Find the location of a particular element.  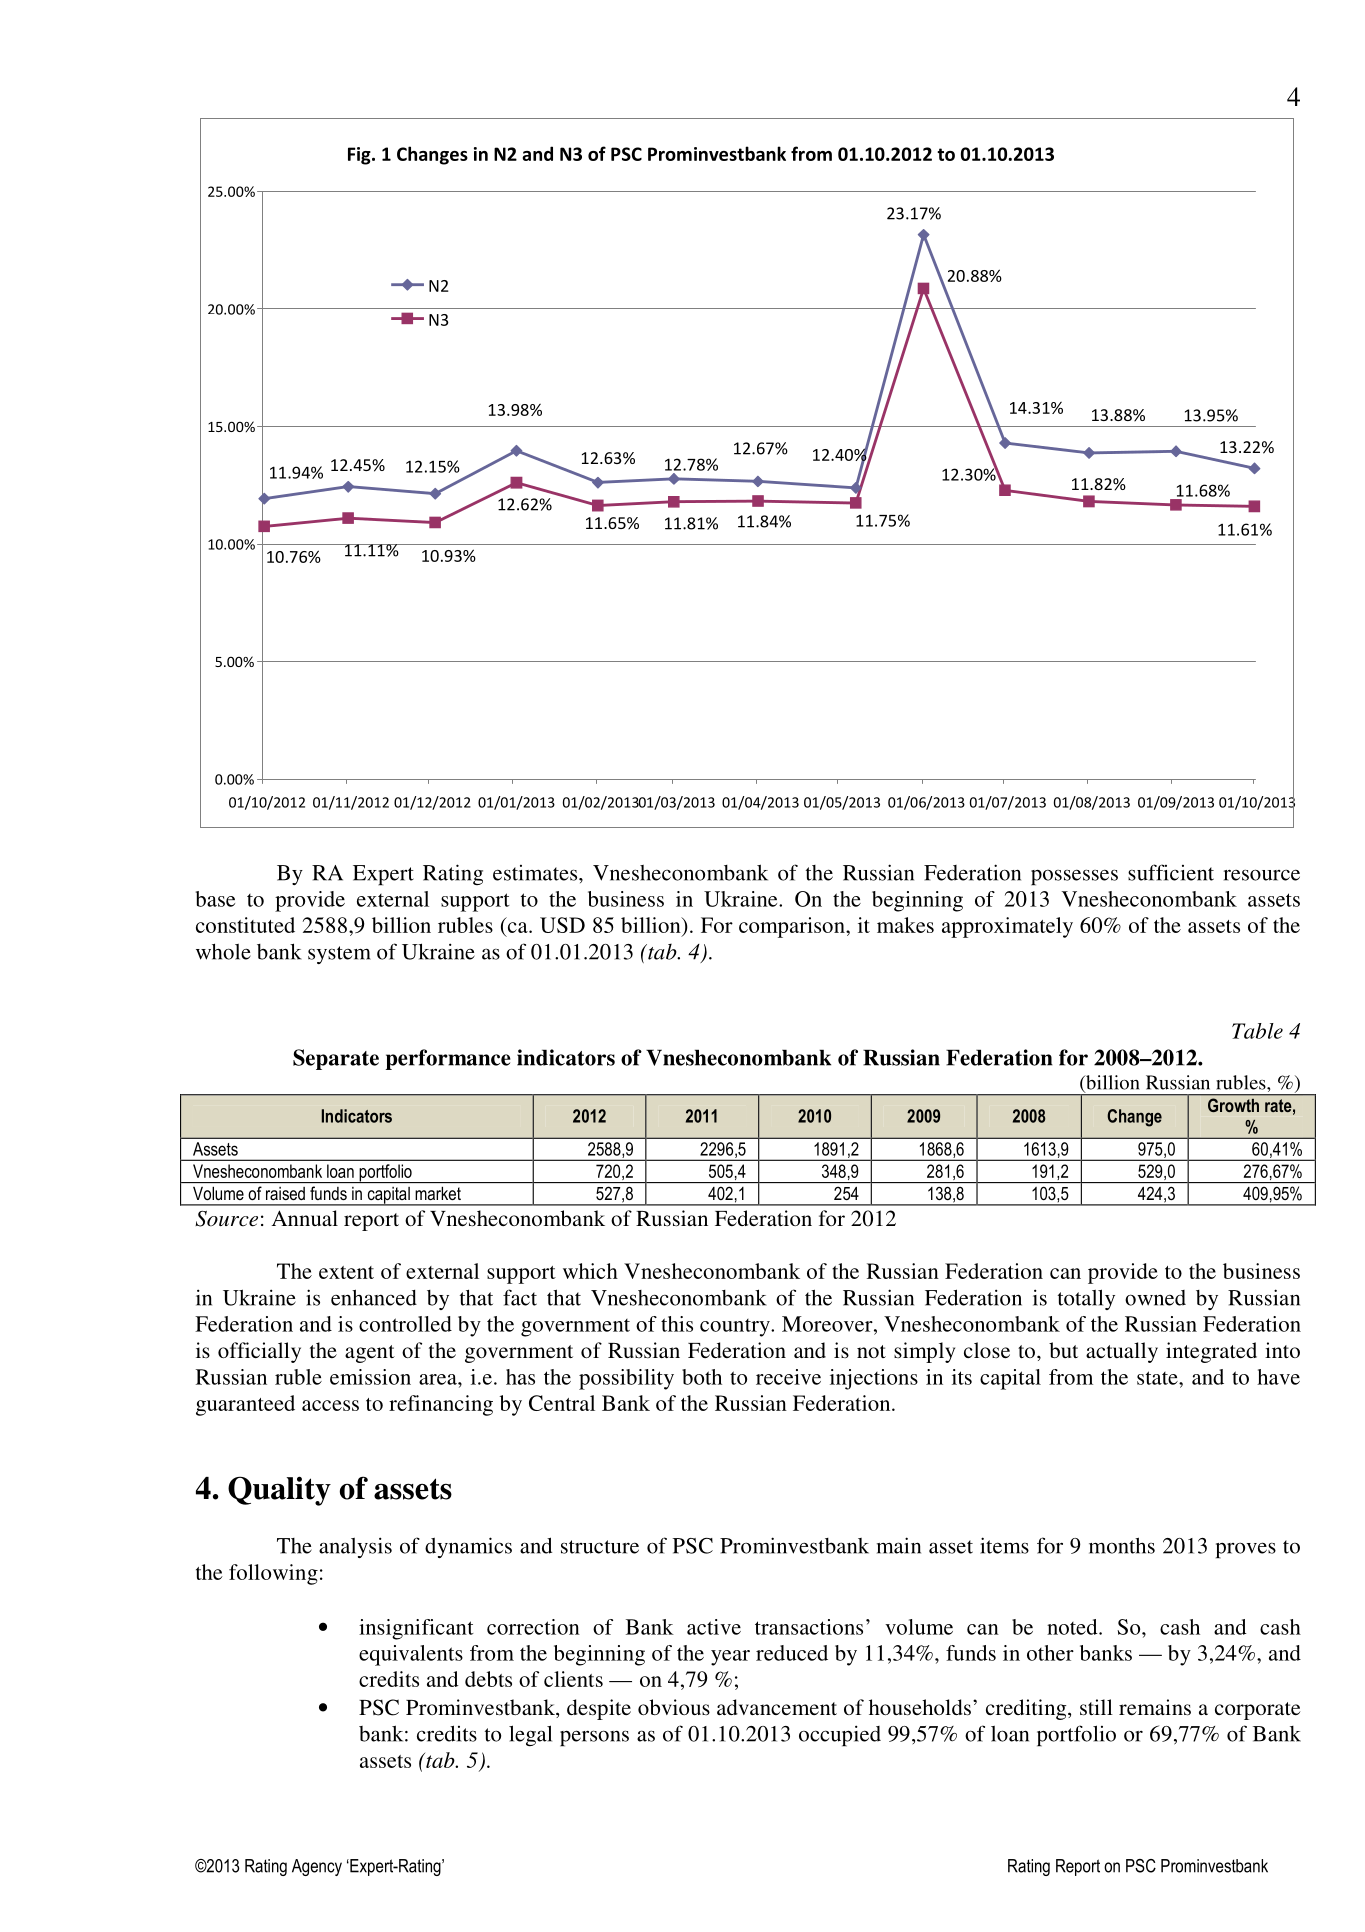

sufficient is located at coordinates (1171, 872).
